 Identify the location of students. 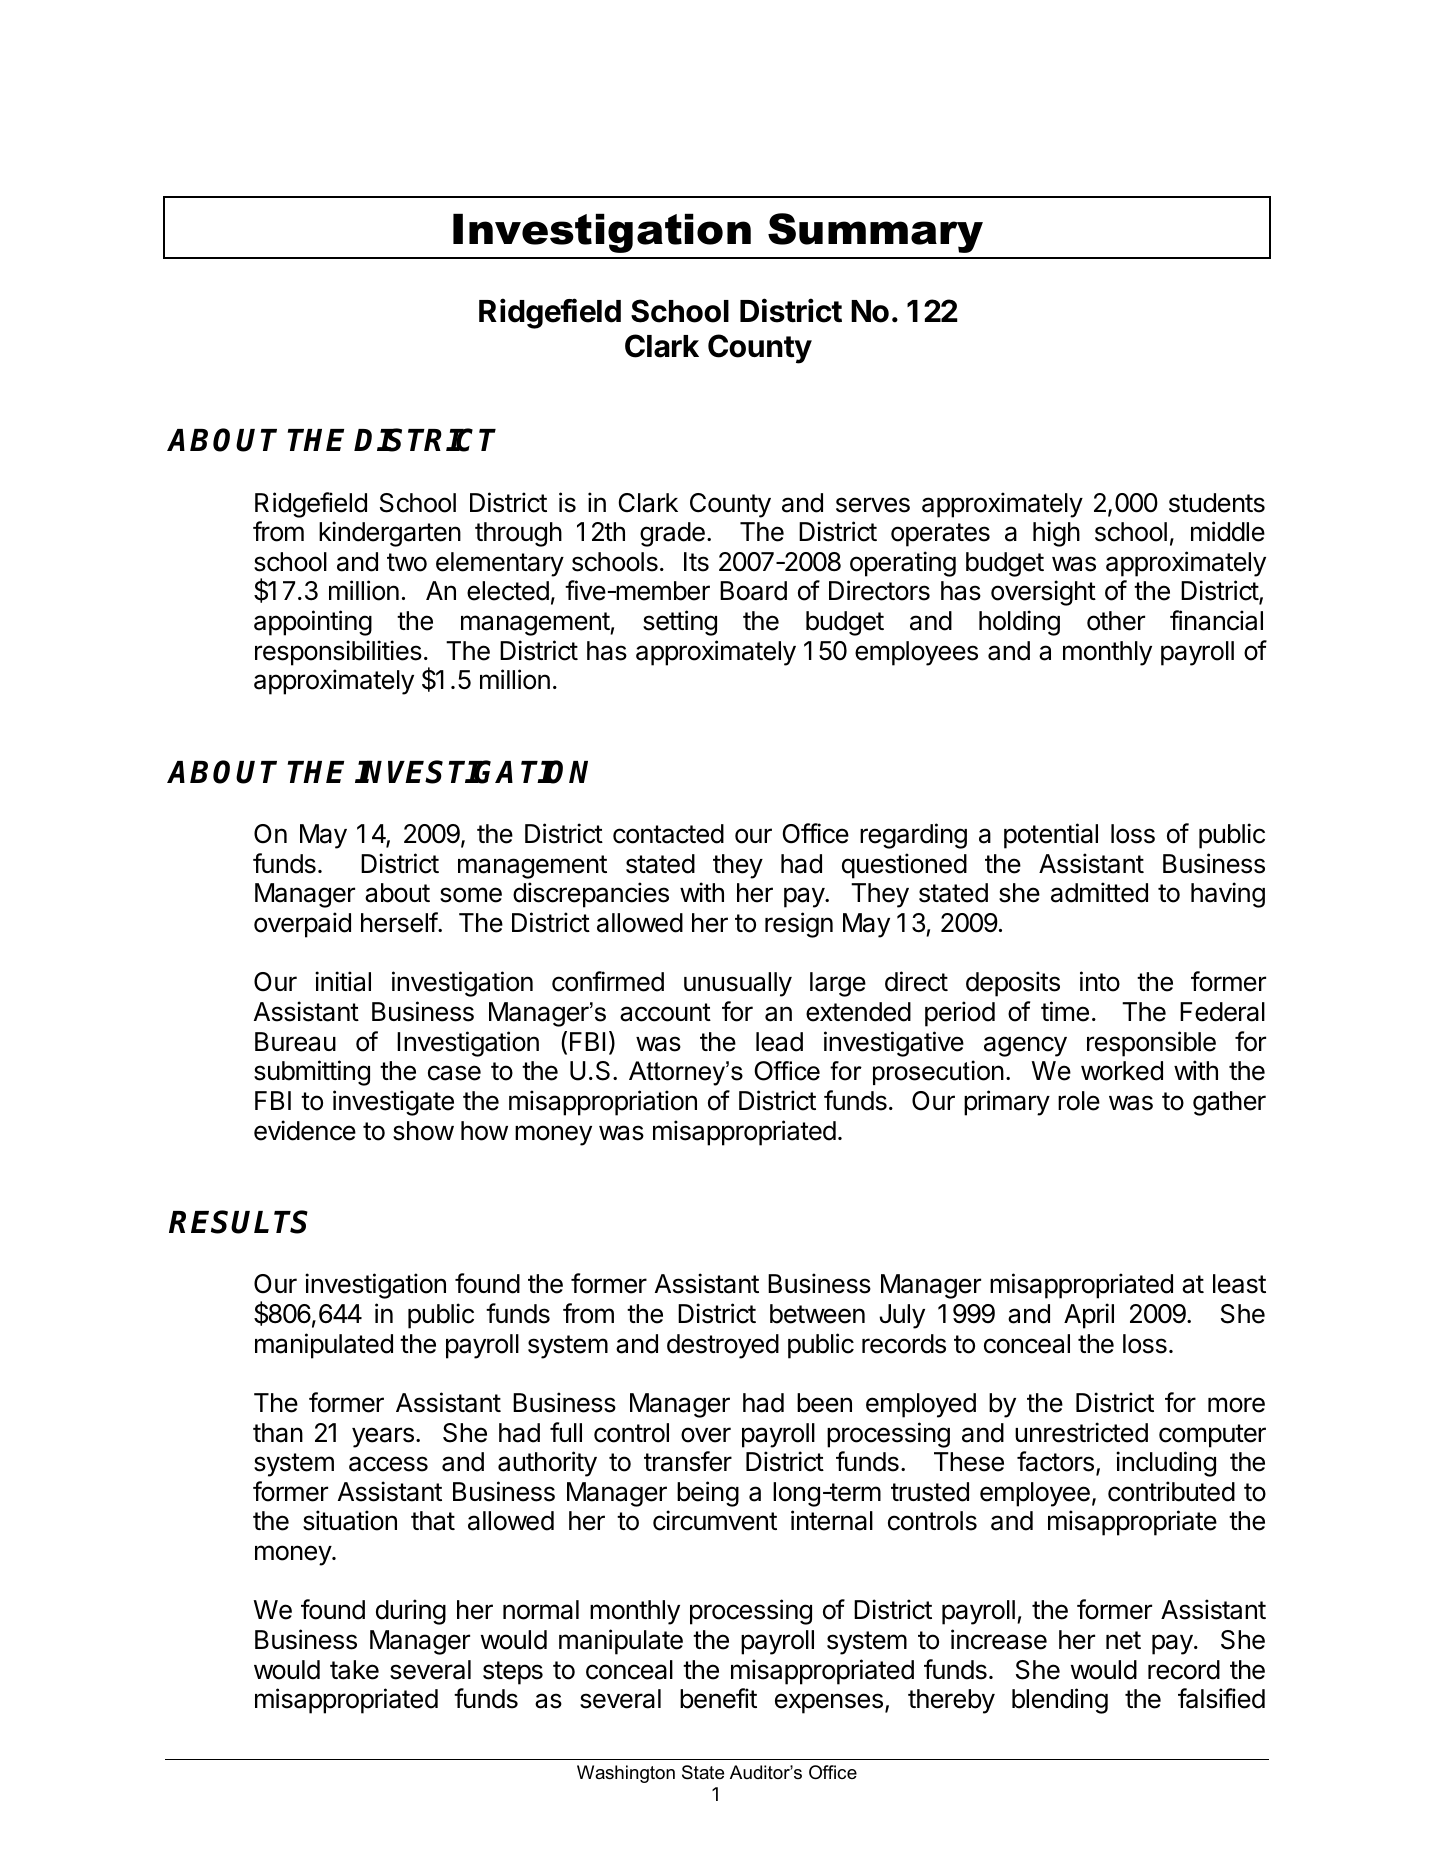
(1217, 503).
